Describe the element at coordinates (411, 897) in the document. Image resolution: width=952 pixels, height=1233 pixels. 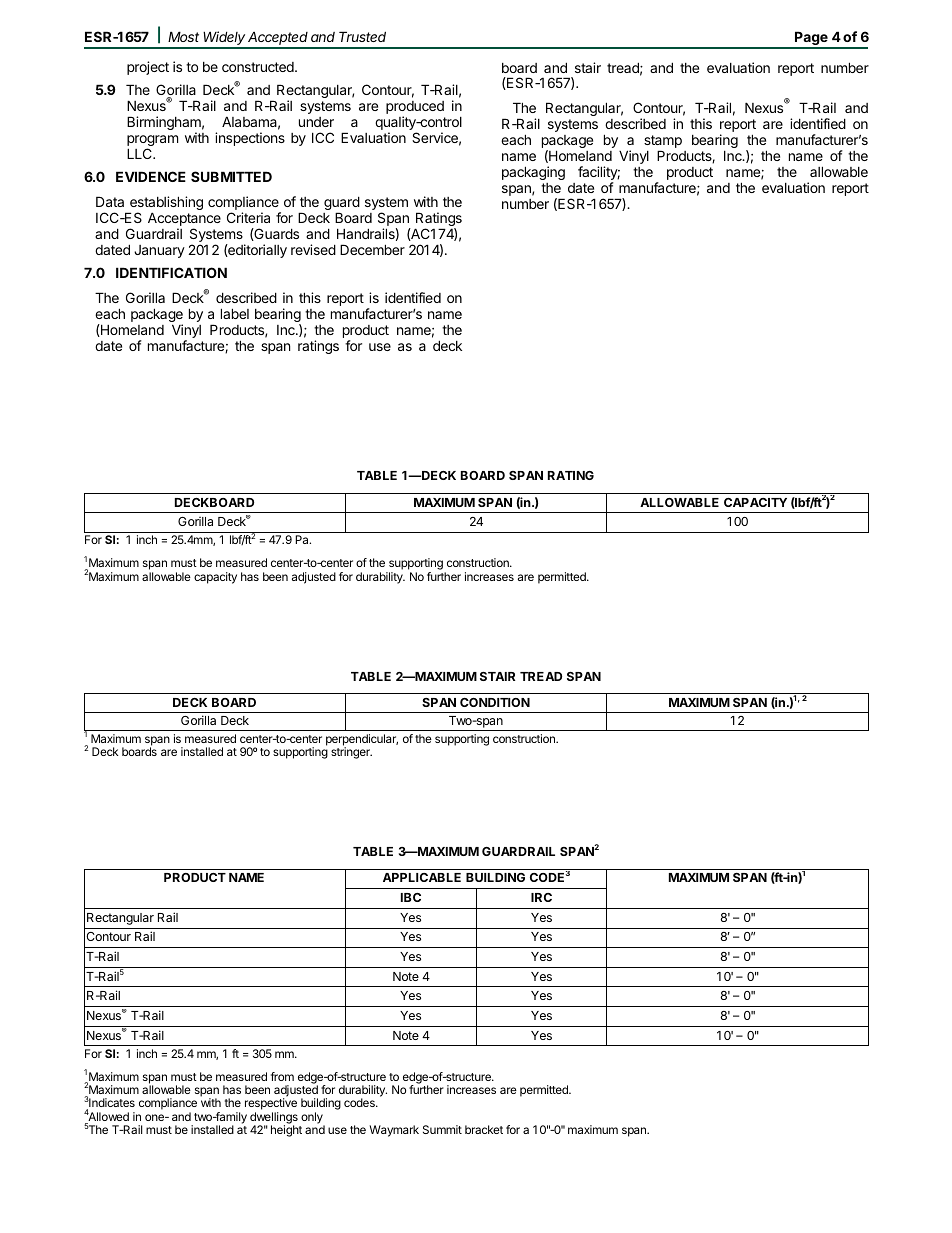
I see `IBC` at that location.
